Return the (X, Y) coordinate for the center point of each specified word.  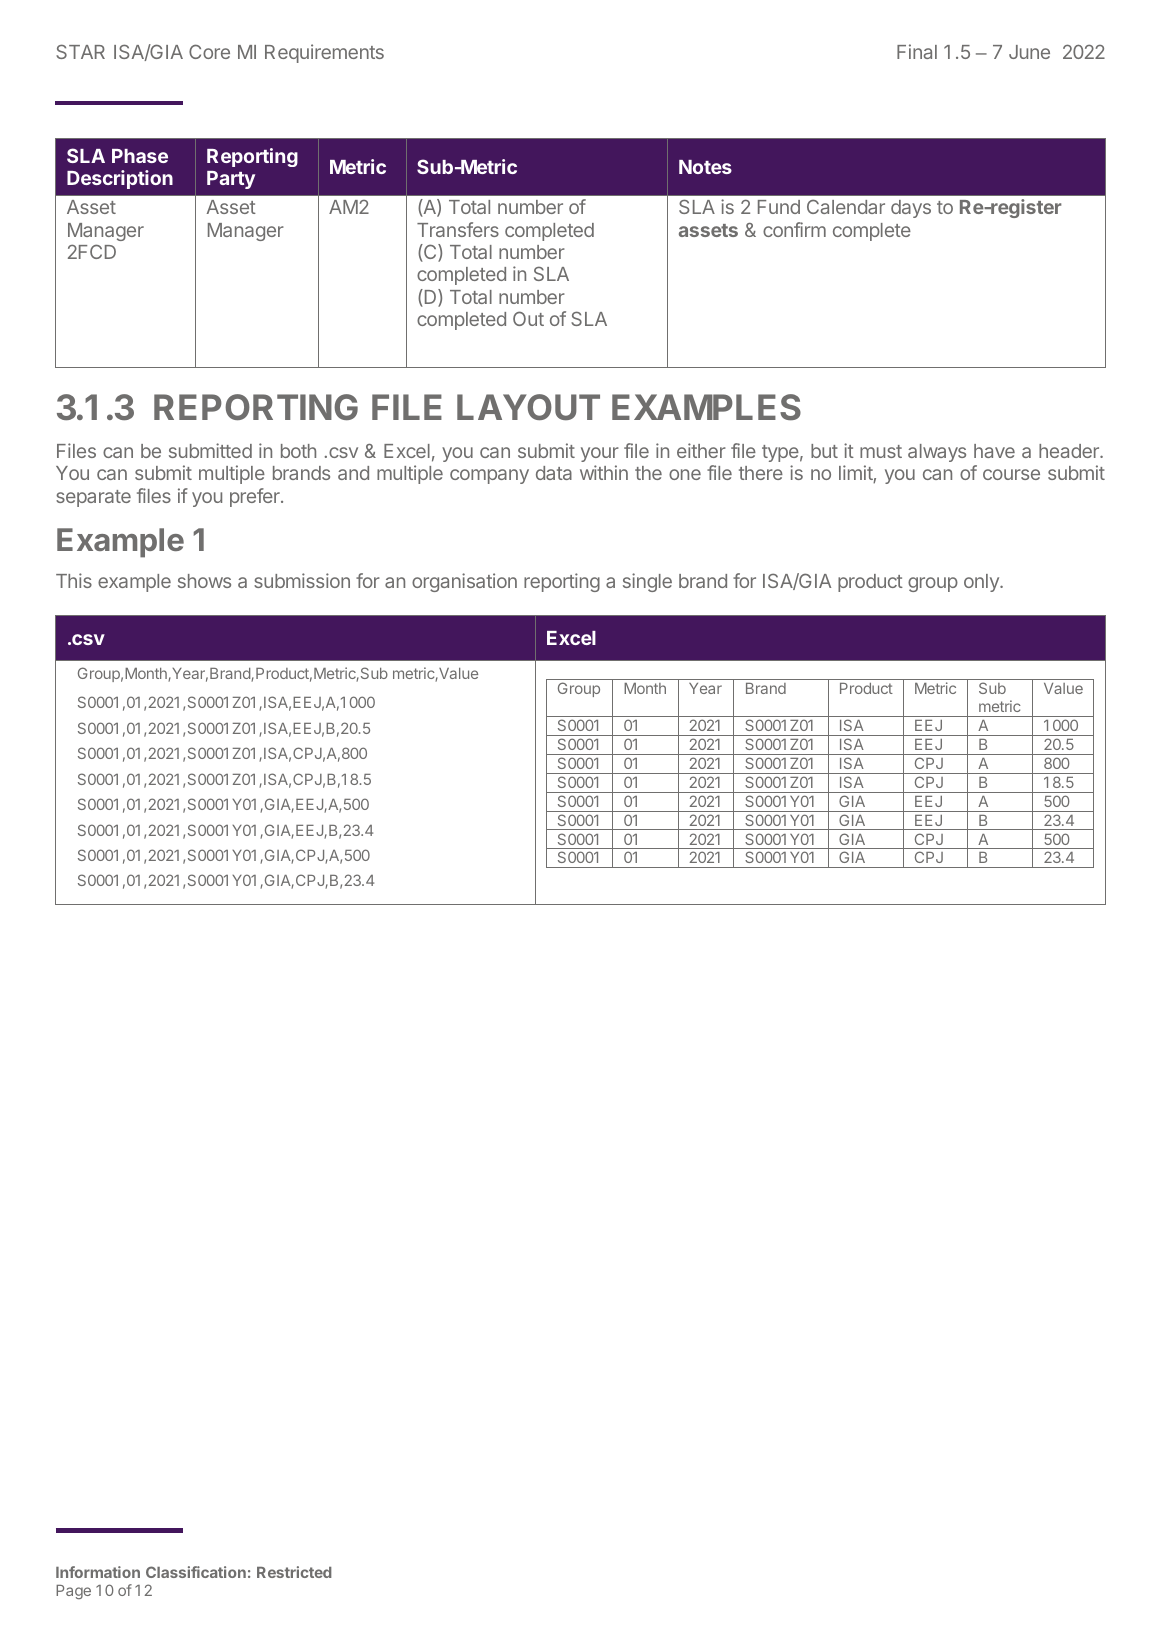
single (647, 582)
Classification (196, 1572)
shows (204, 581)
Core (209, 51)
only (982, 583)
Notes (705, 167)
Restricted (294, 1572)
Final (917, 51)
